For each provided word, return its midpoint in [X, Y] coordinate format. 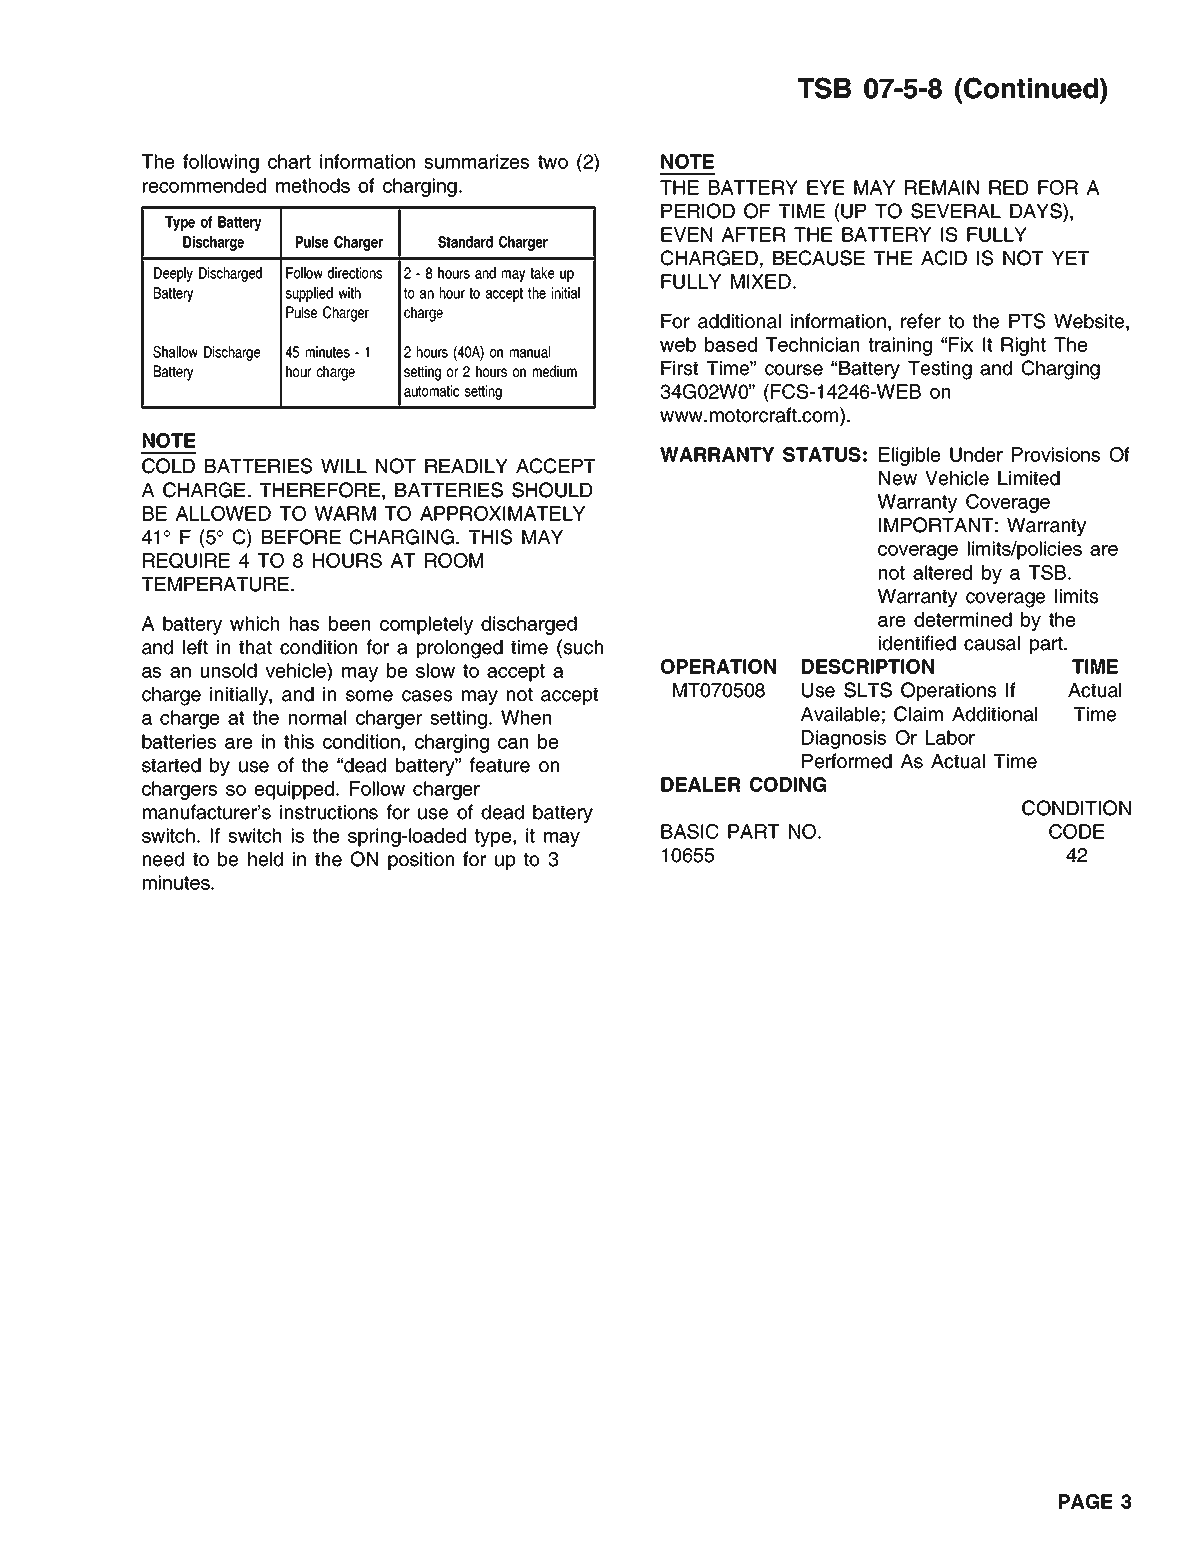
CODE [1076, 831]
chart [289, 161]
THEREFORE [321, 491]
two [553, 162]
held [265, 859]
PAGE [1085, 1501]
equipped [296, 790]
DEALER [701, 784]
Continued [1030, 88]
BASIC [690, 831]
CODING [788, 784]
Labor [950, 737]
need [163, 859]
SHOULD [552, 490]
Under [976, 454]
